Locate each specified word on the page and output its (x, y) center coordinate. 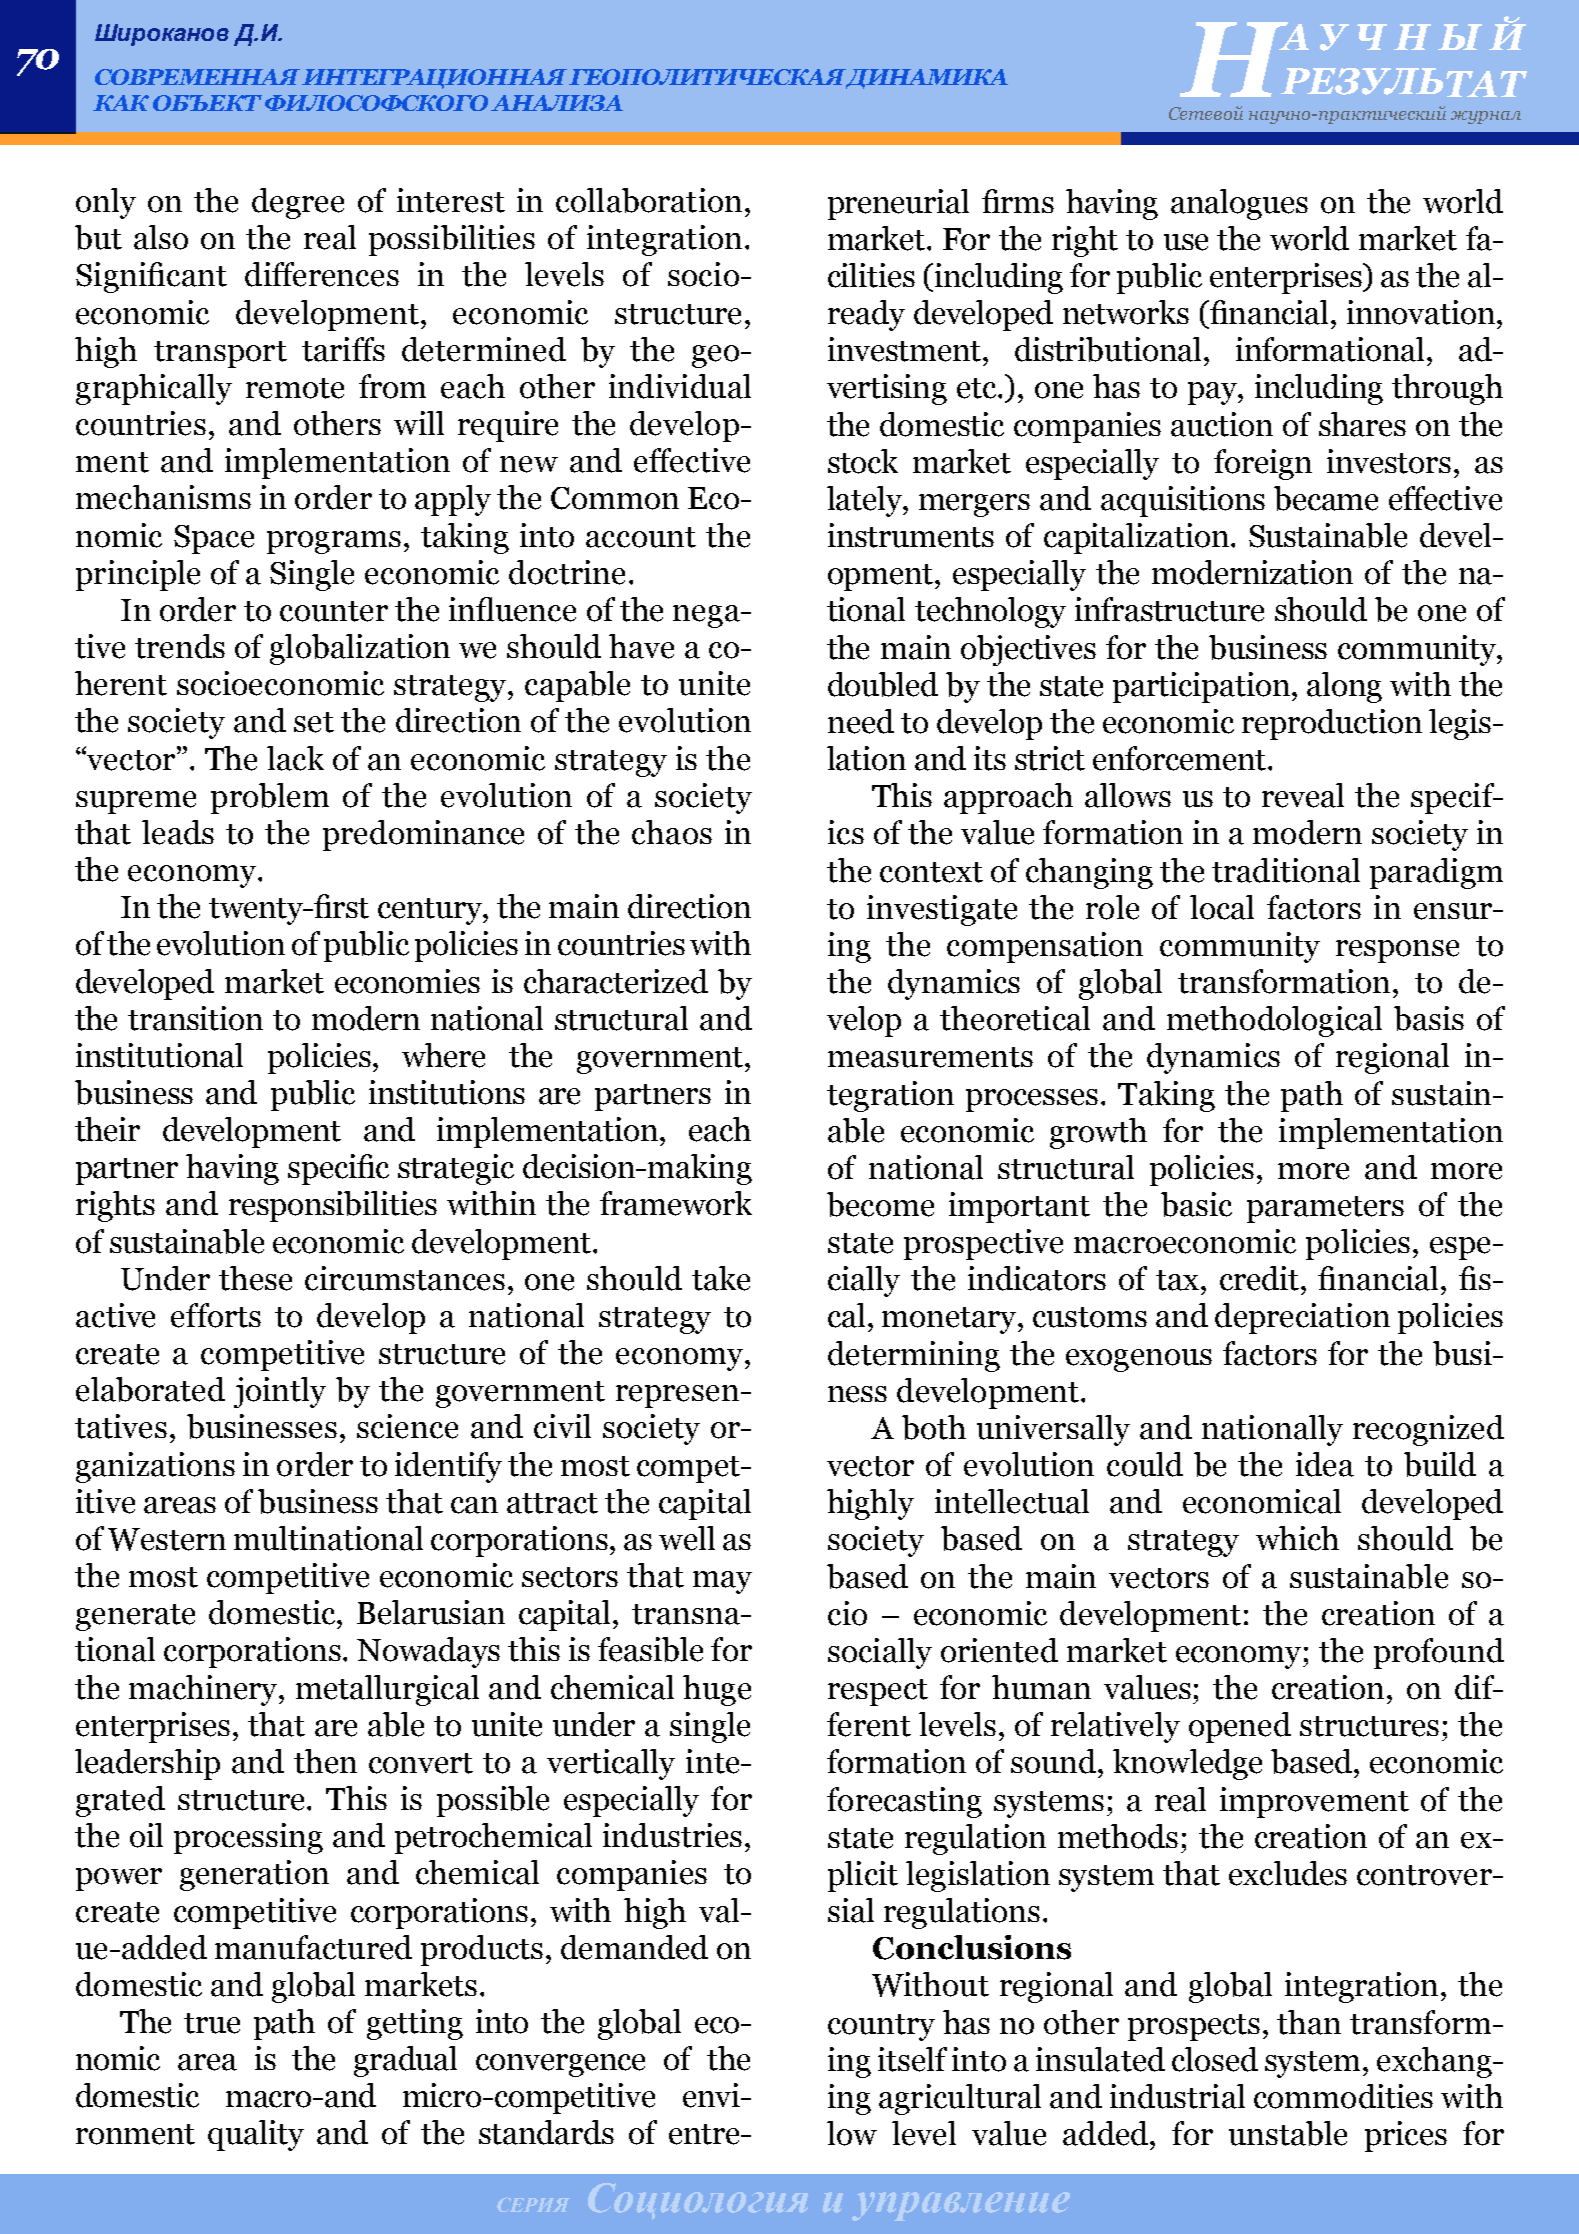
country (881, 2027)
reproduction (1332, 724)
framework (676, 1203)
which (1297, 1538)
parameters (1325, 1209)
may (722, 1582)
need (861, 721)
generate (135, 1617)
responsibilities (333, 1206)
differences (322, 274)
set (314, 722)
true (212, 2023)
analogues (1239, 204)
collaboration (649, 200)
